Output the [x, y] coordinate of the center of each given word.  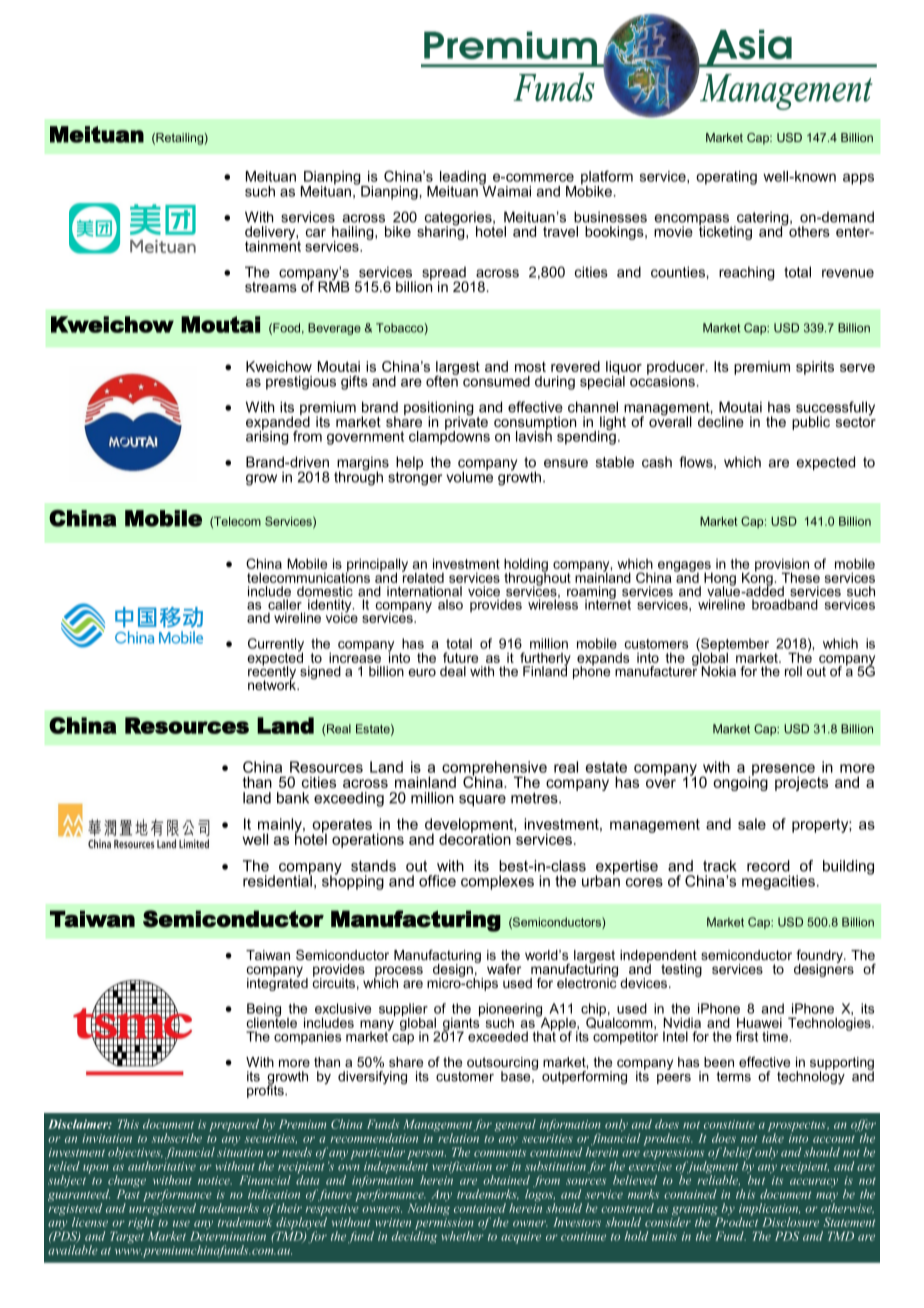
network [273, 684]
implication [769, 1210]
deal [453, 671]
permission [444, 1225]
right [142, 1223]
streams [271, 287]
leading [463, 179]
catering [763, 219]
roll [793, 671]
